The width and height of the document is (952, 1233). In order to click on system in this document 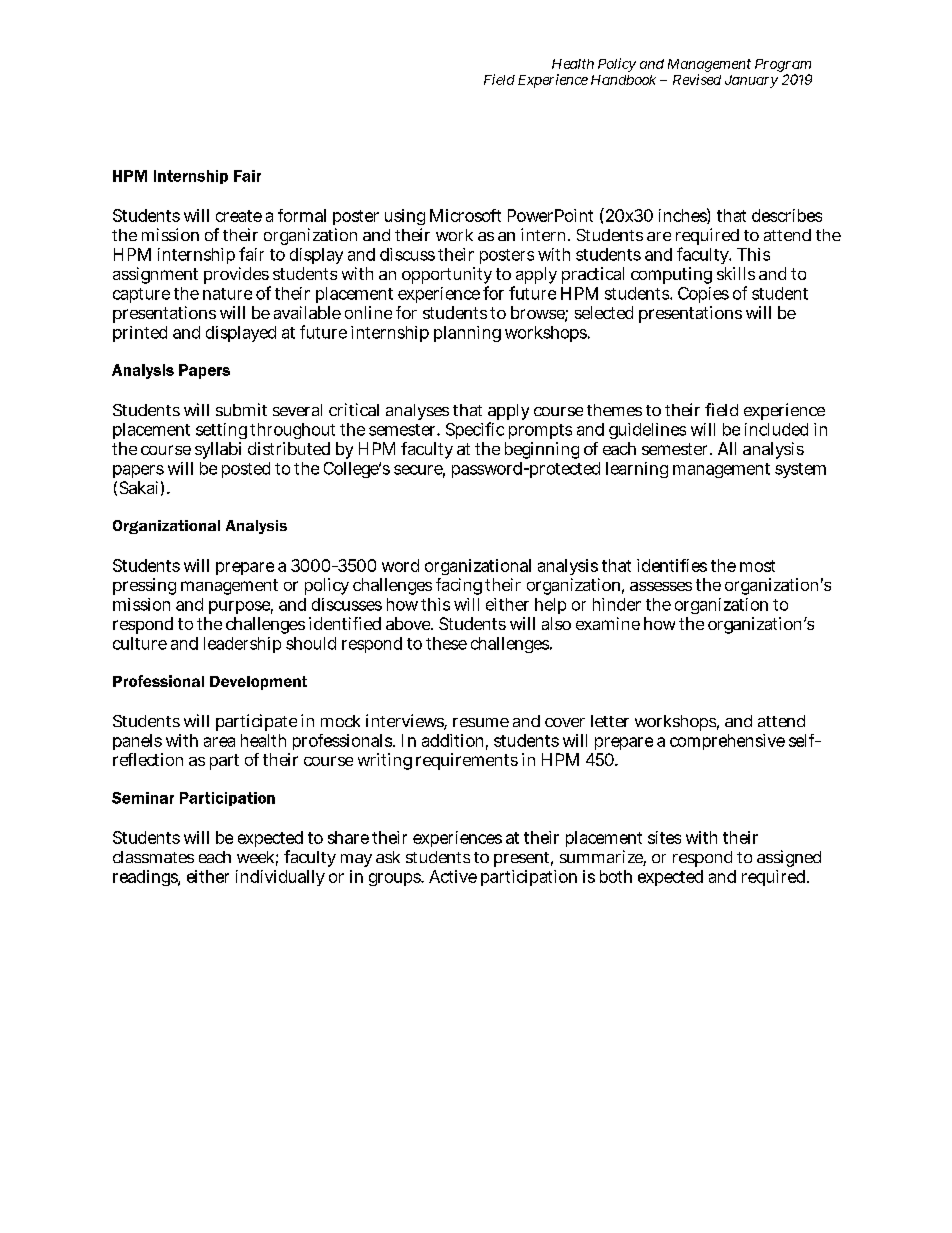, I will do `click(800, 470)`.
